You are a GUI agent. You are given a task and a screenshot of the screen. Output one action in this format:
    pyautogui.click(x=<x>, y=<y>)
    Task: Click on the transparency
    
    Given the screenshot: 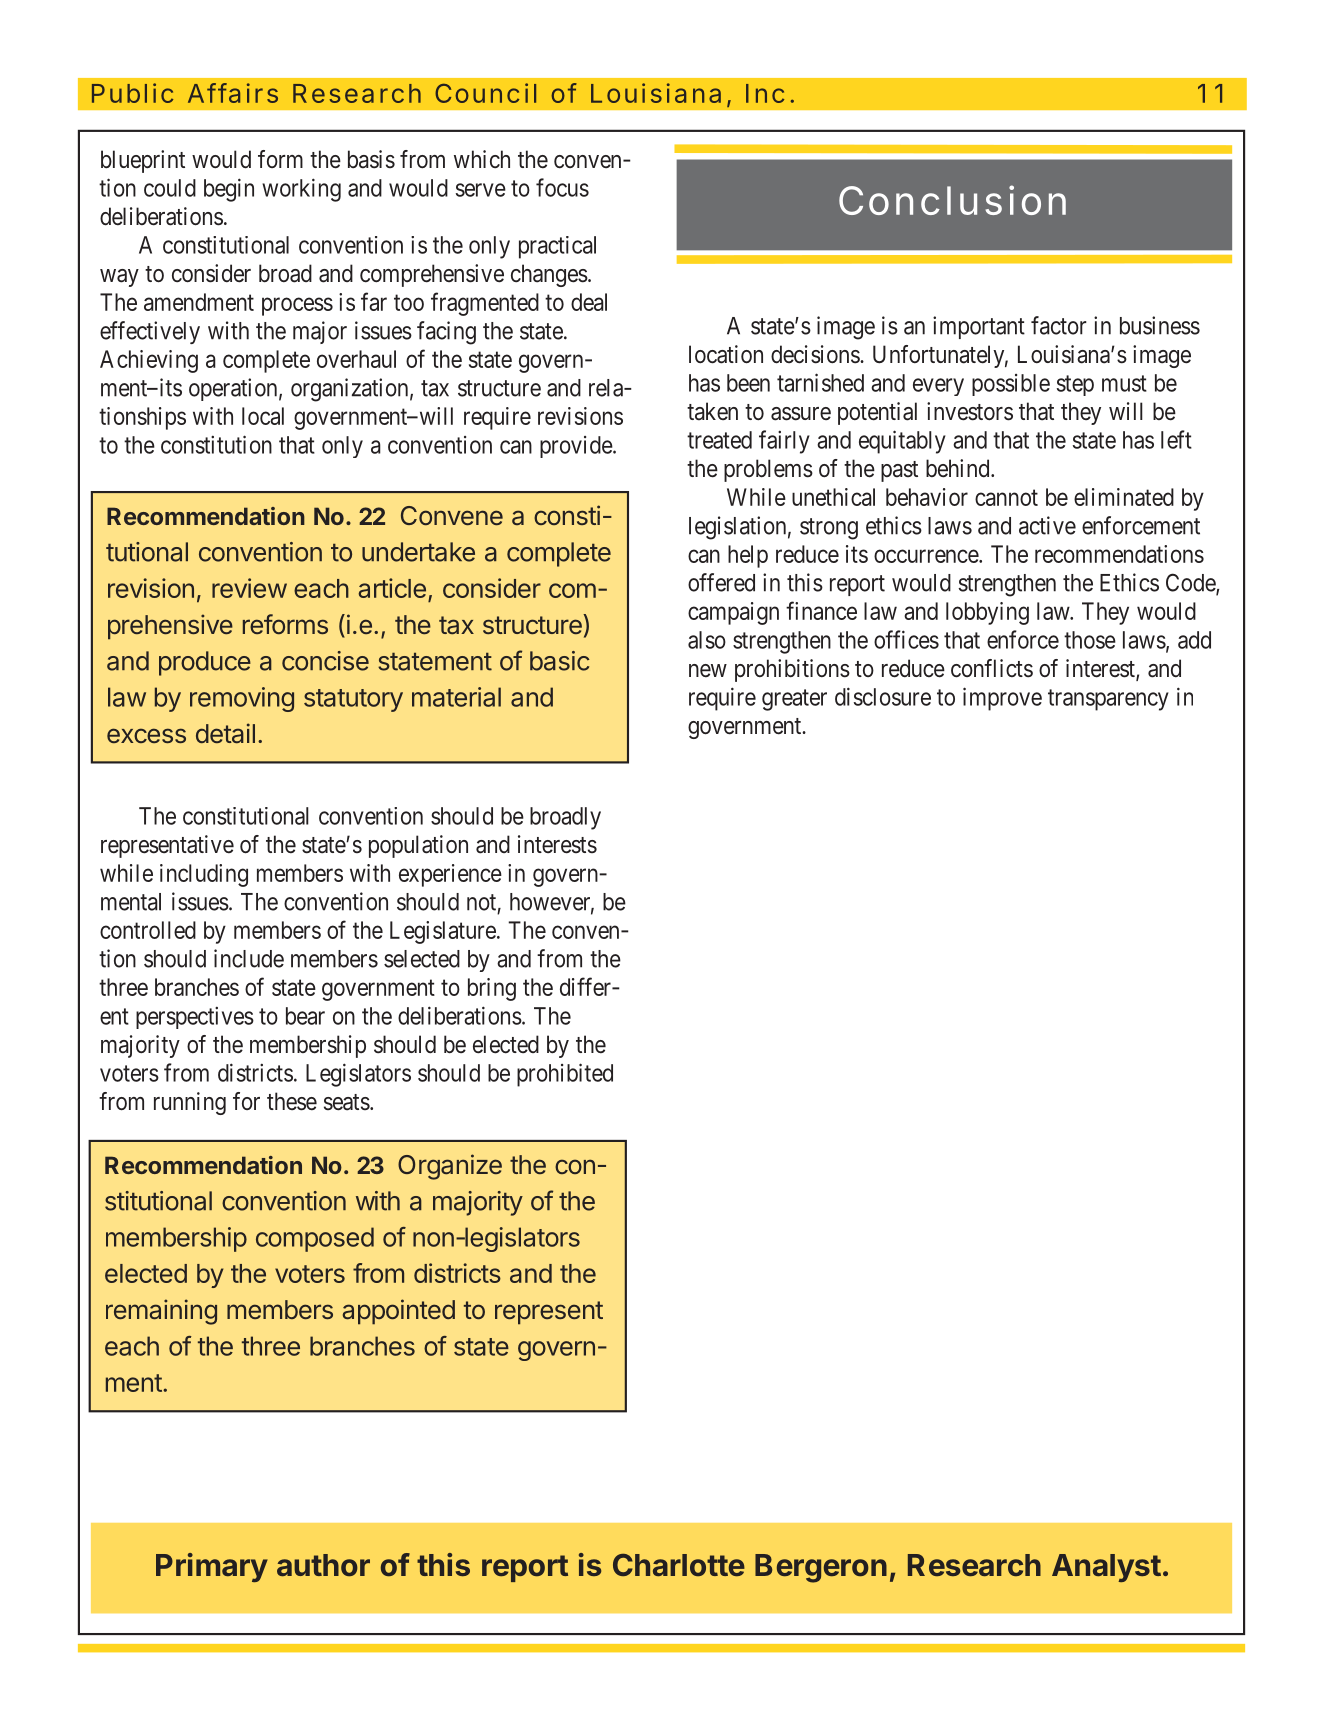 What is the action you would take?
    pyautogui.click(x=1108, y=700)
